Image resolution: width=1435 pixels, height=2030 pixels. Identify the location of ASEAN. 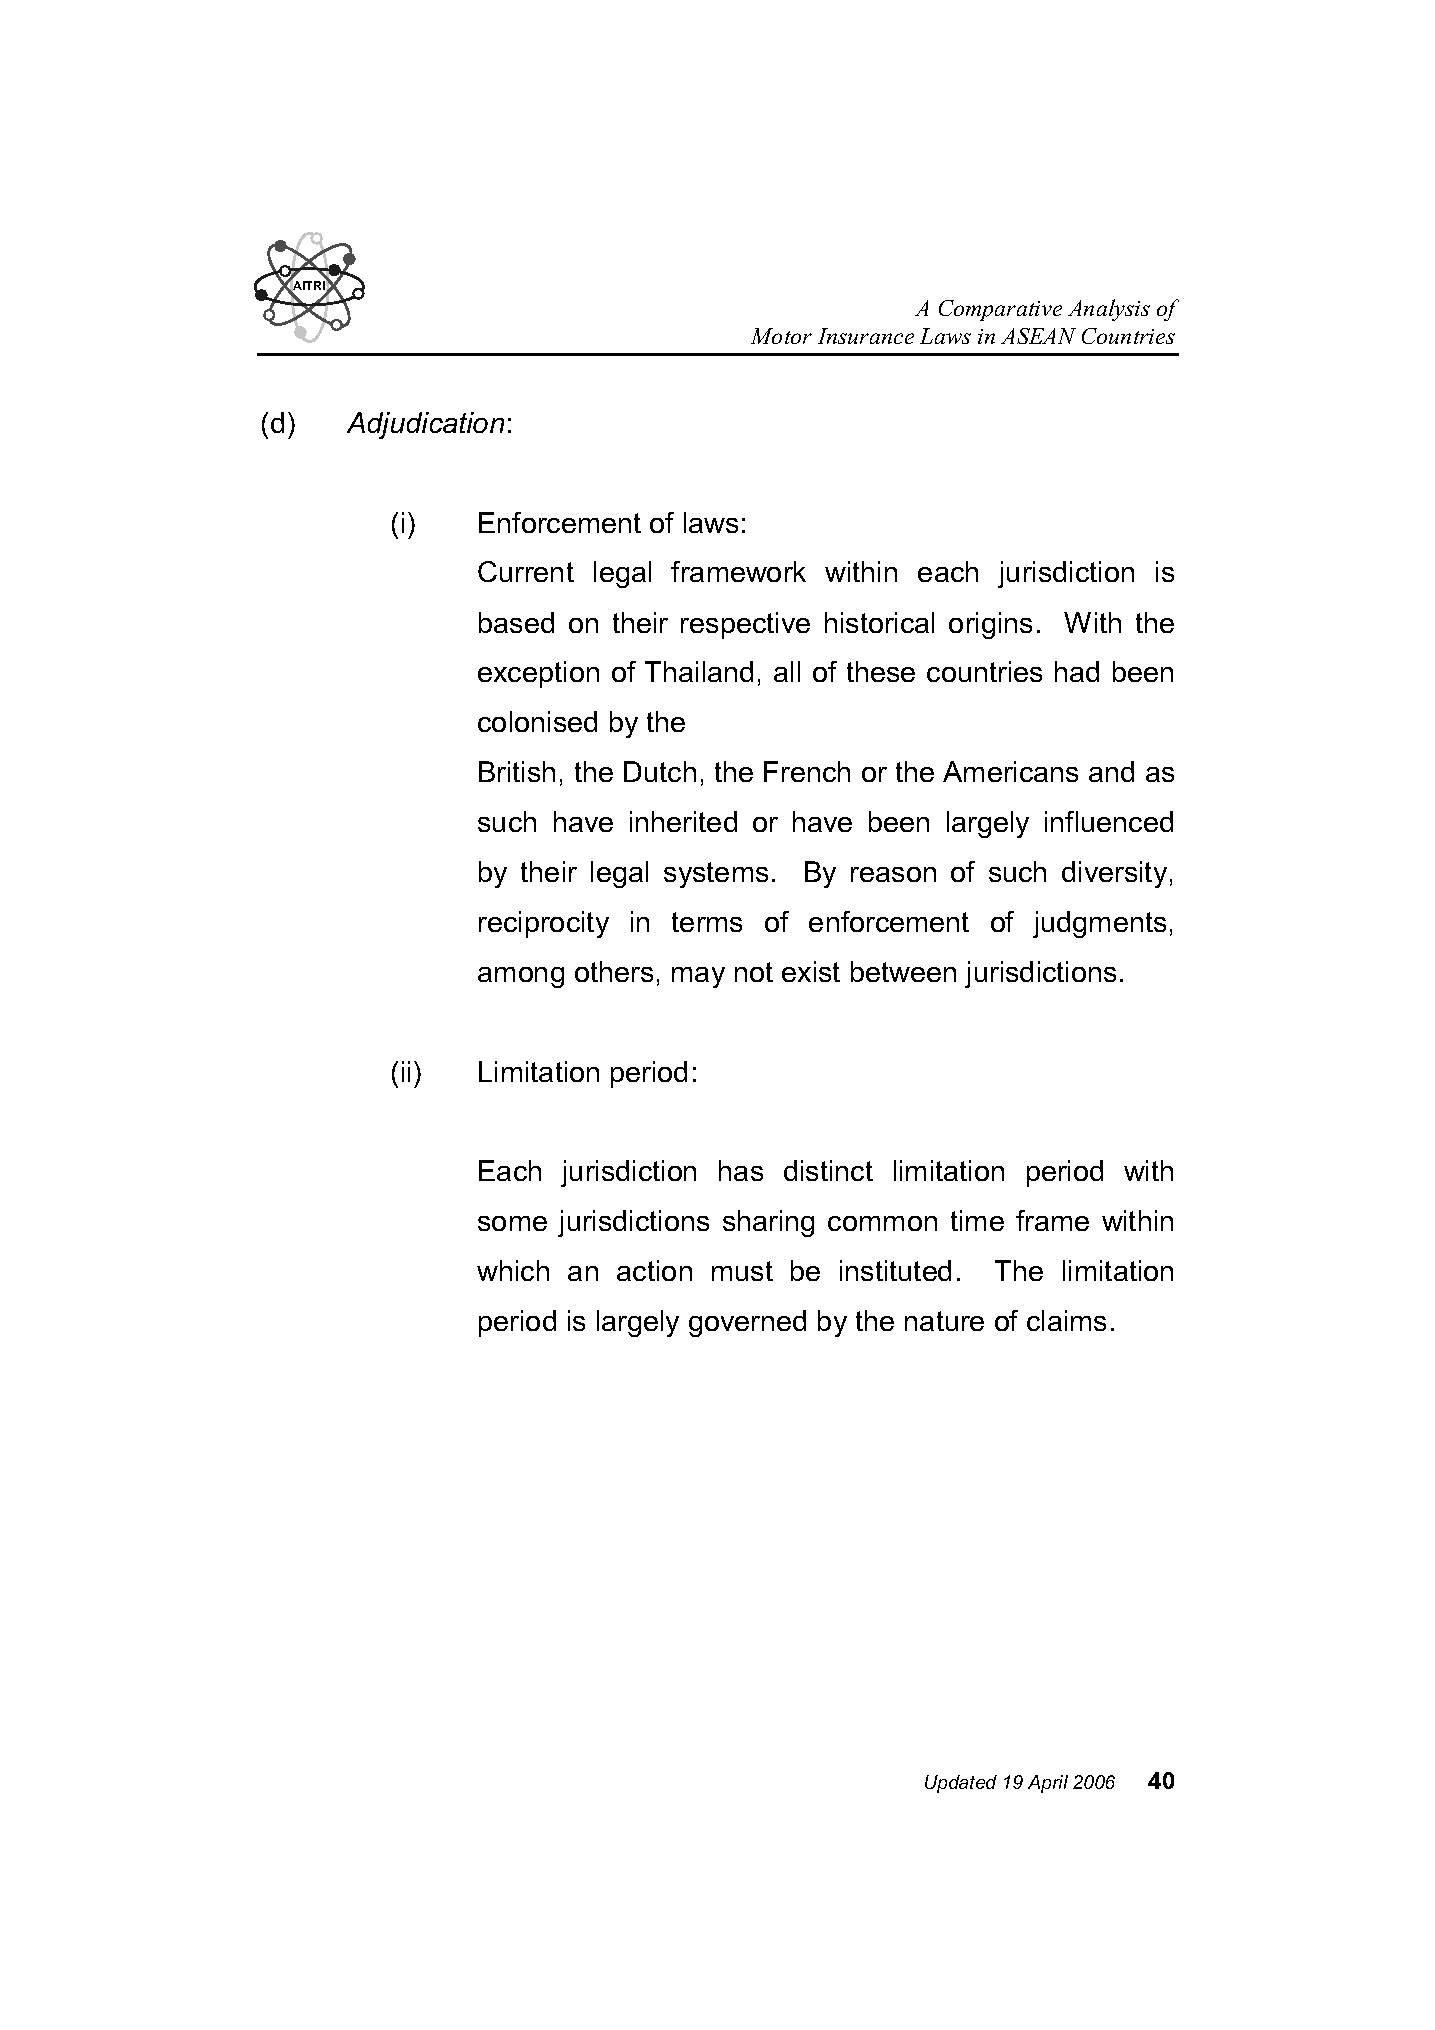
(1038, 336).
